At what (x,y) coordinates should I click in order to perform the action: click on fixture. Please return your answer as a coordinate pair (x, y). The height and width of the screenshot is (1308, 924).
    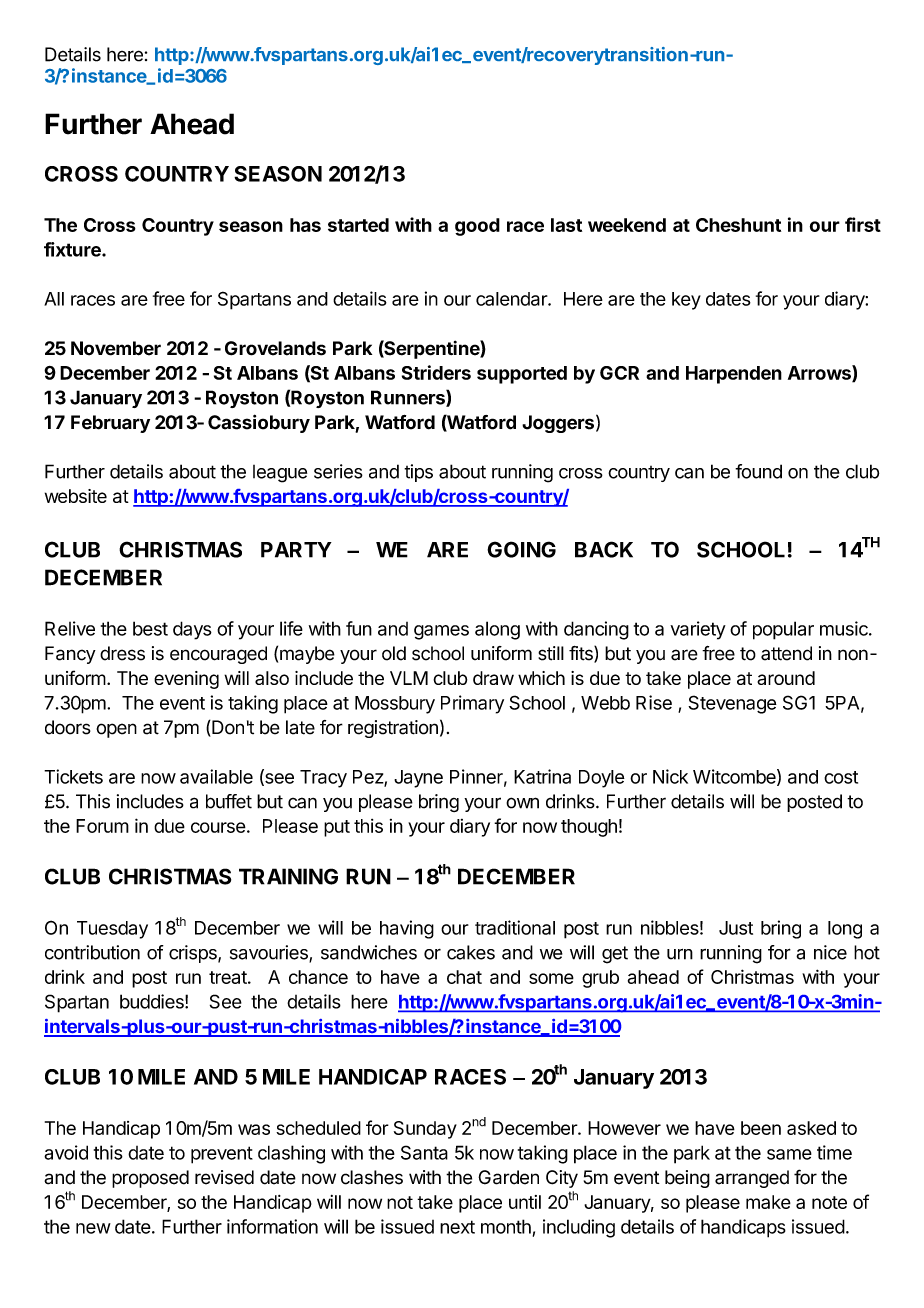
    Looking at the image, I should click on (73, 249).
